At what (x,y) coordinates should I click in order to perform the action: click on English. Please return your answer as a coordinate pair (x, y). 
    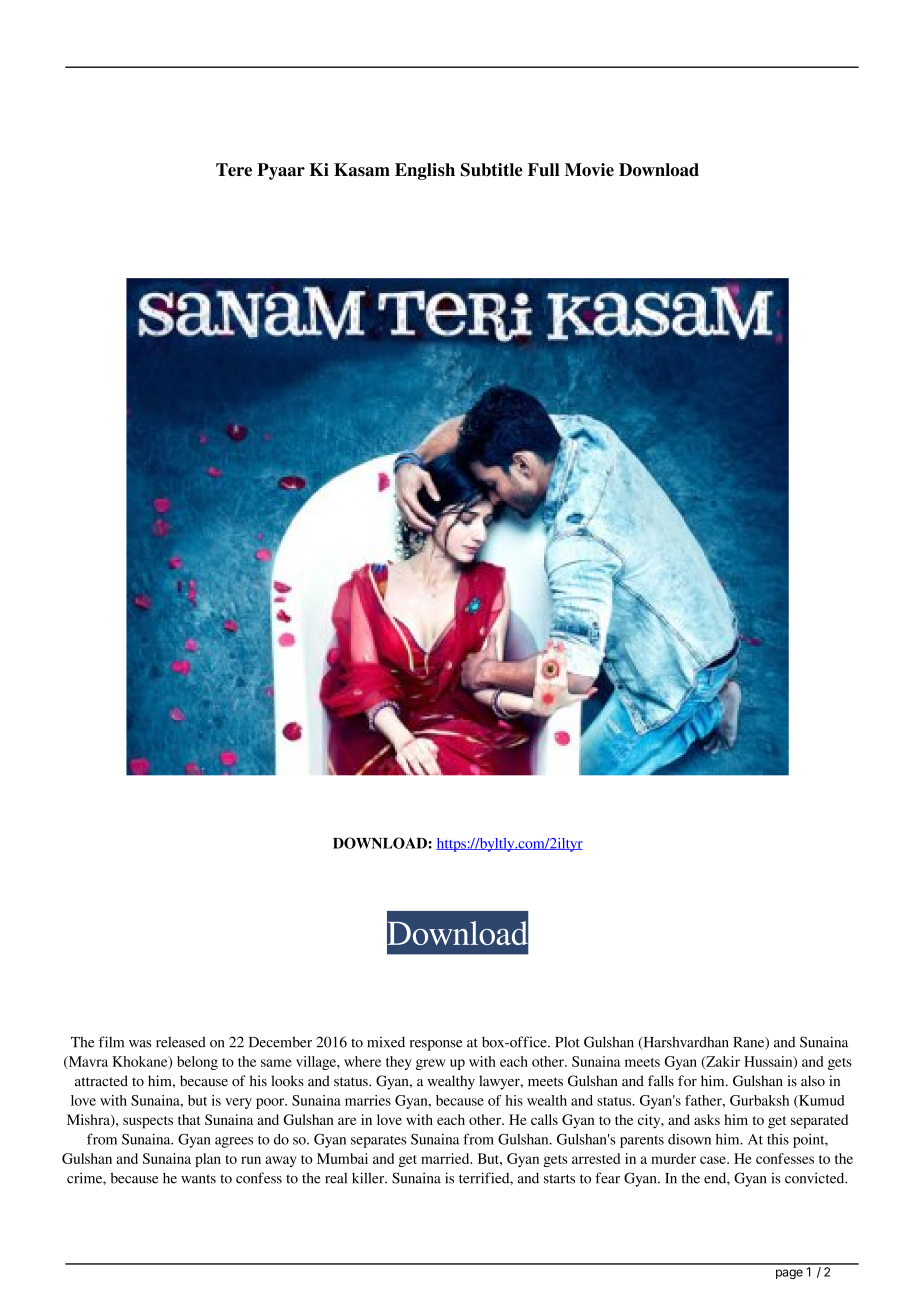
    Looking at the image, I should click on (425, 171).
